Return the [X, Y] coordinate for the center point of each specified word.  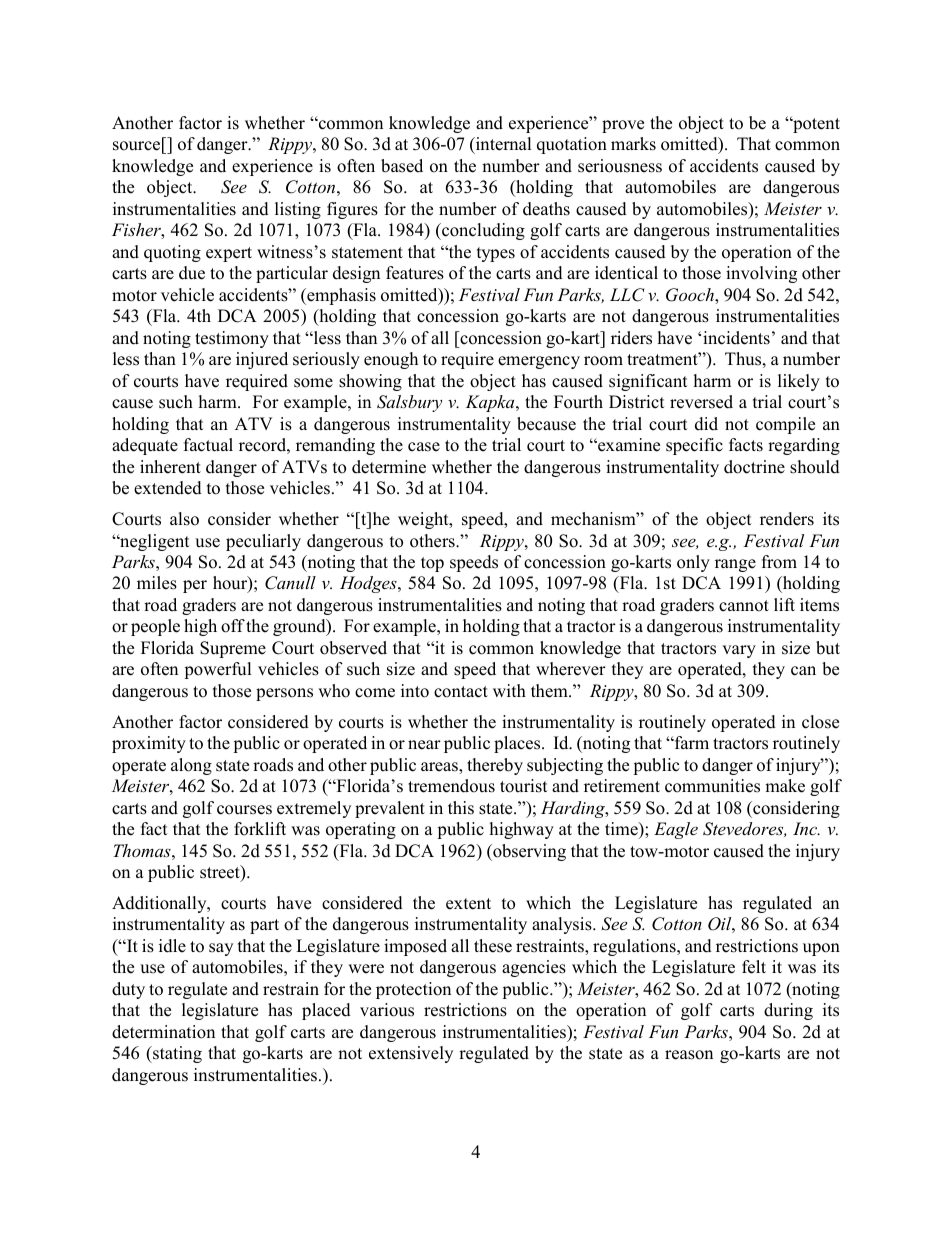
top [432, 564]
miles [157, 583]
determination [163, 1032]
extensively [411, 1054]
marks [633, 144]
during [788, 1011]
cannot [744, 606]
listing [298, 210]
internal [503, 145]
